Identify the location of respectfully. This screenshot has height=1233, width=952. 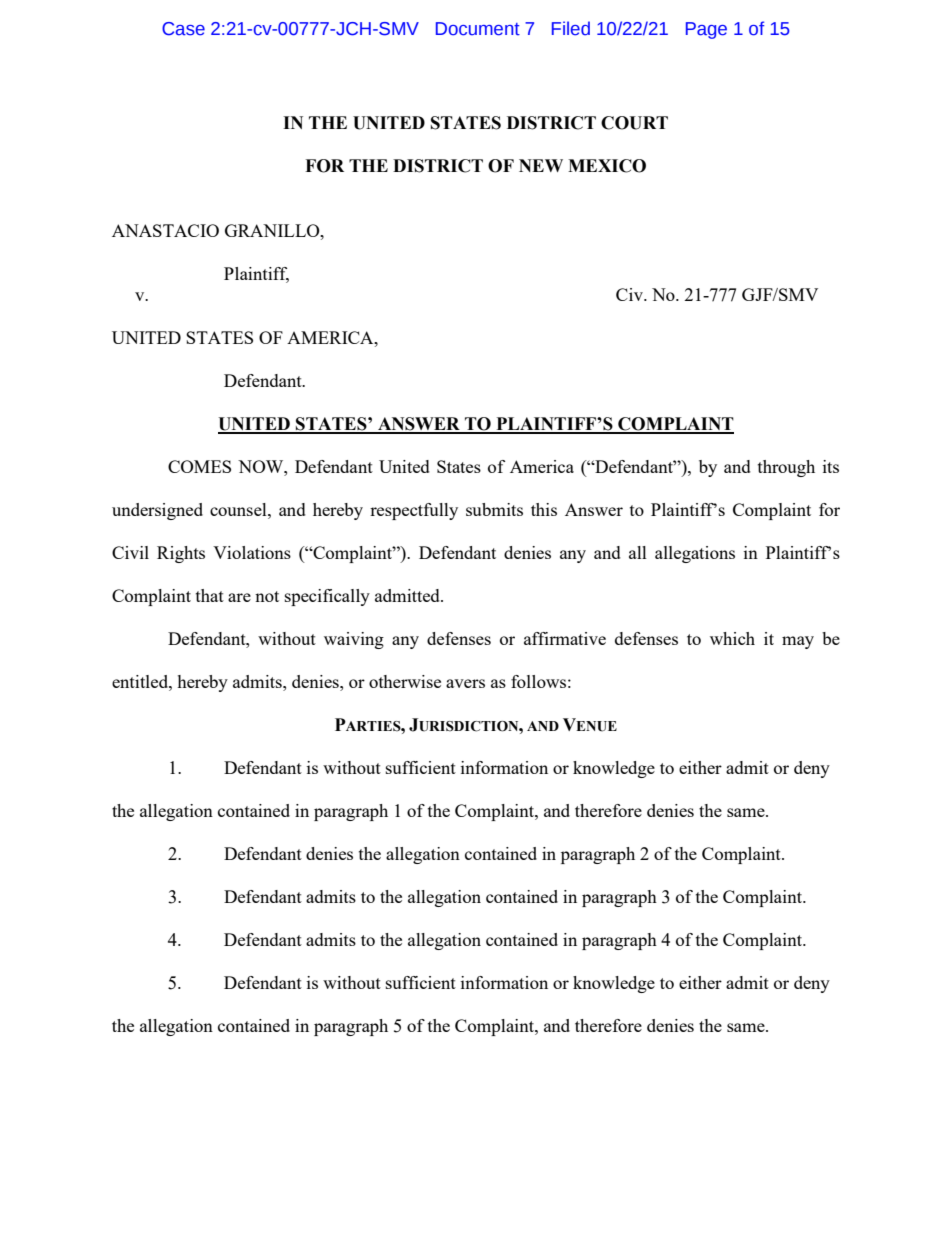
(414, 511).
